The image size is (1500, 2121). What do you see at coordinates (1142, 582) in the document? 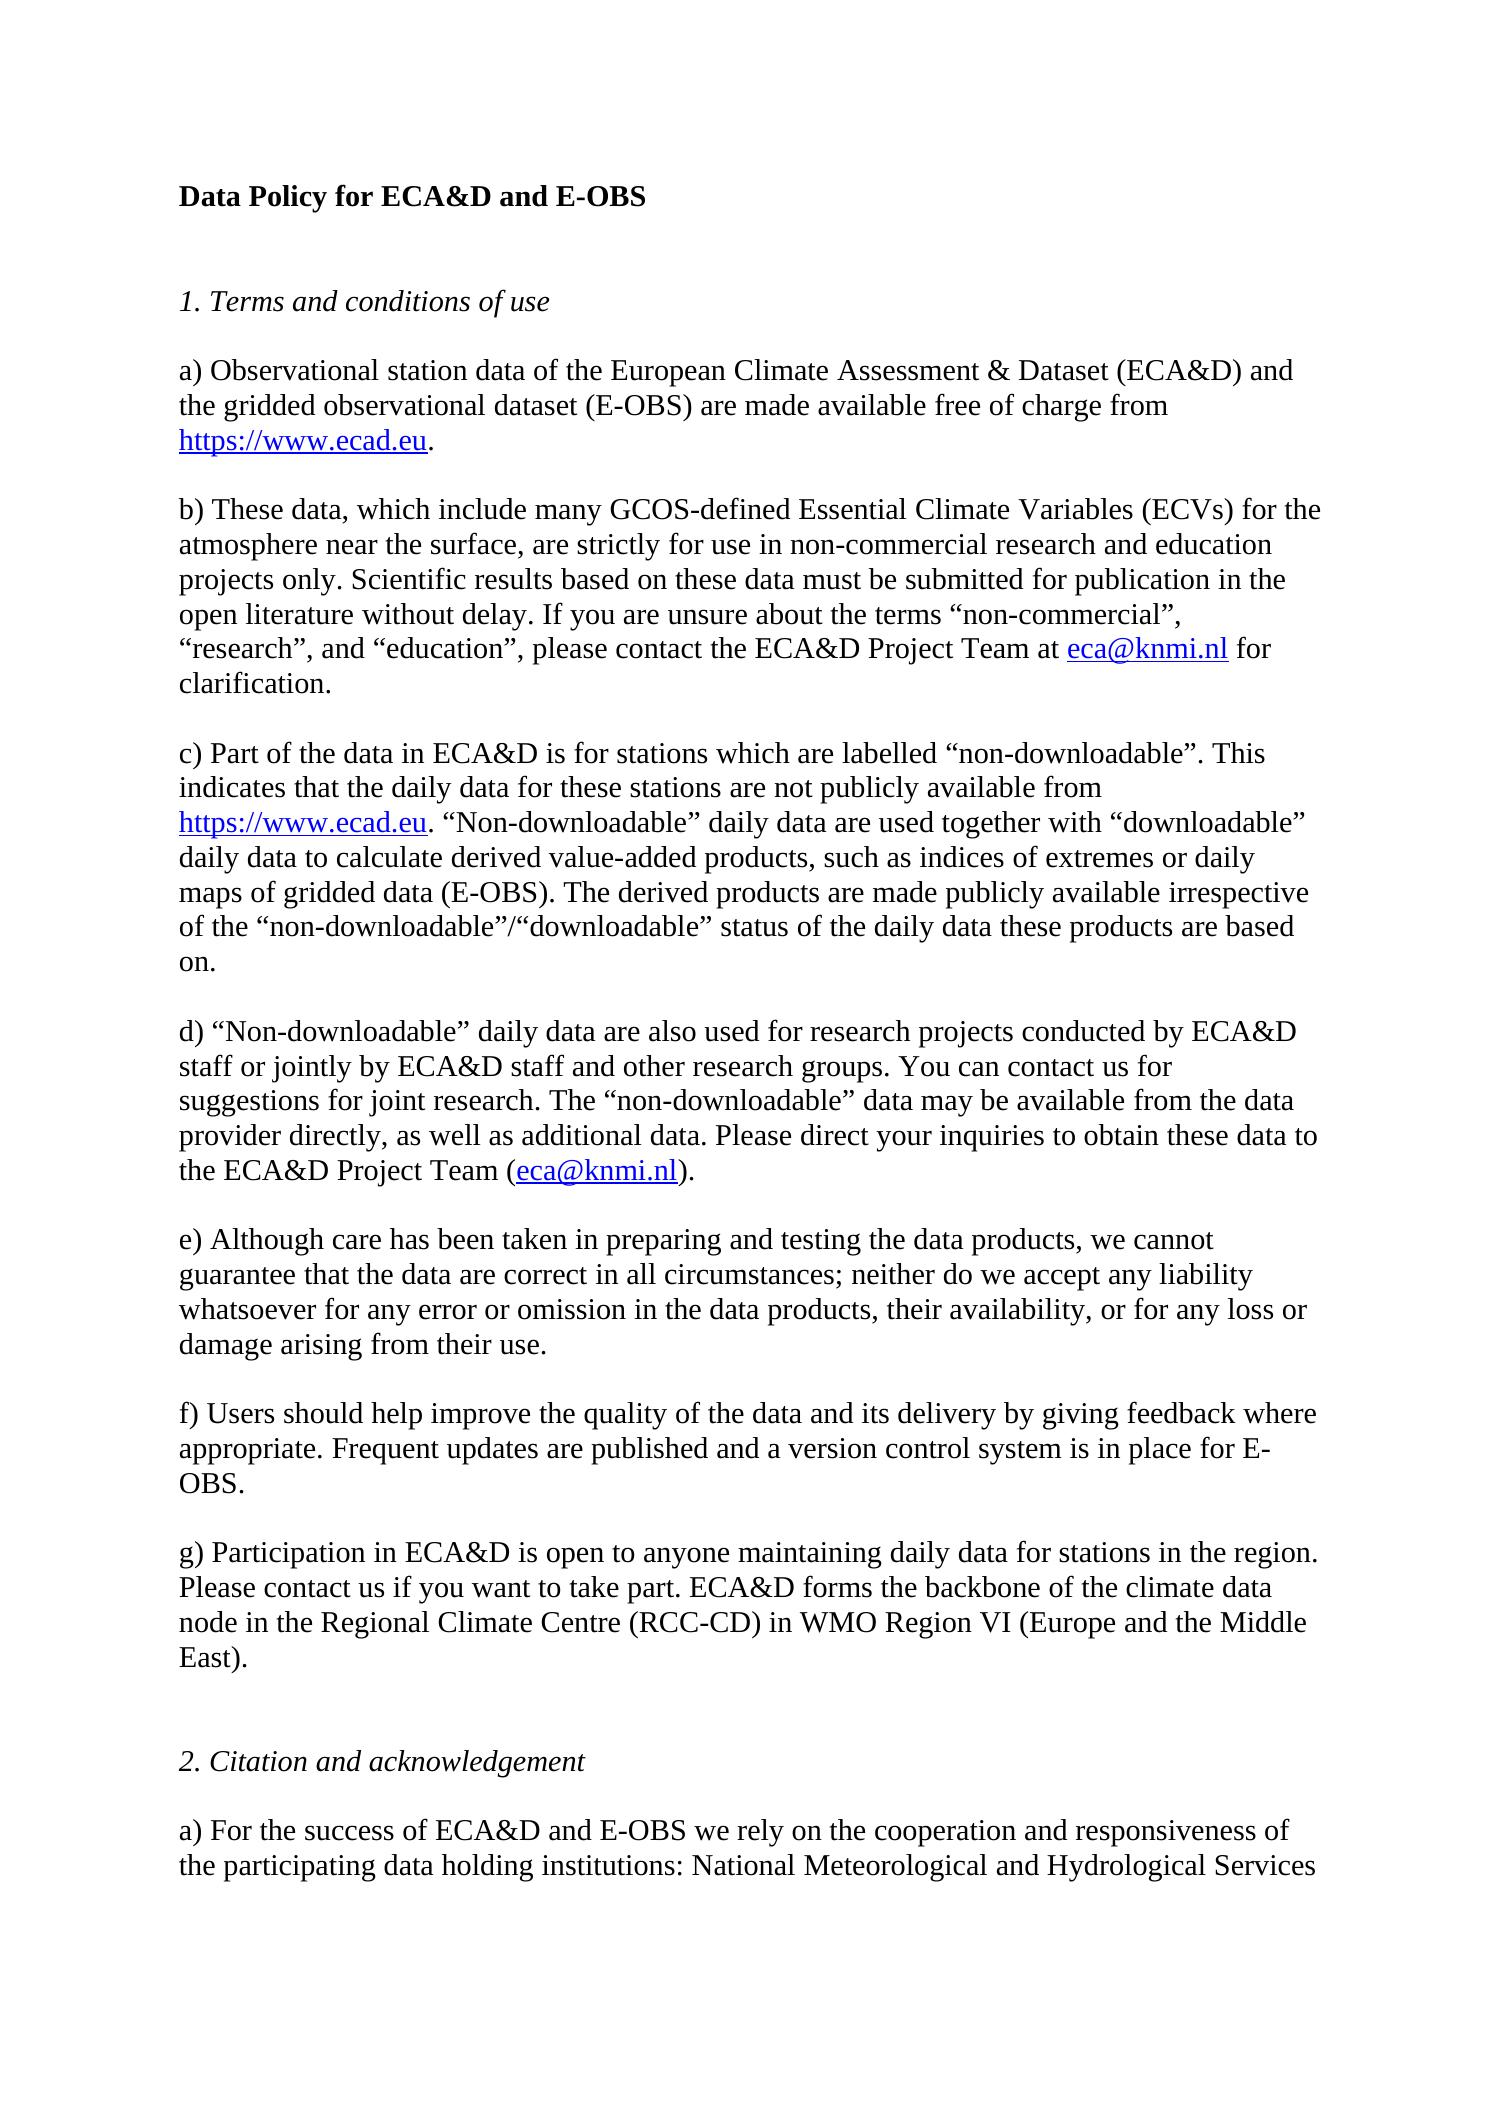
I see `publication` at bounding box center [1142, 582].
